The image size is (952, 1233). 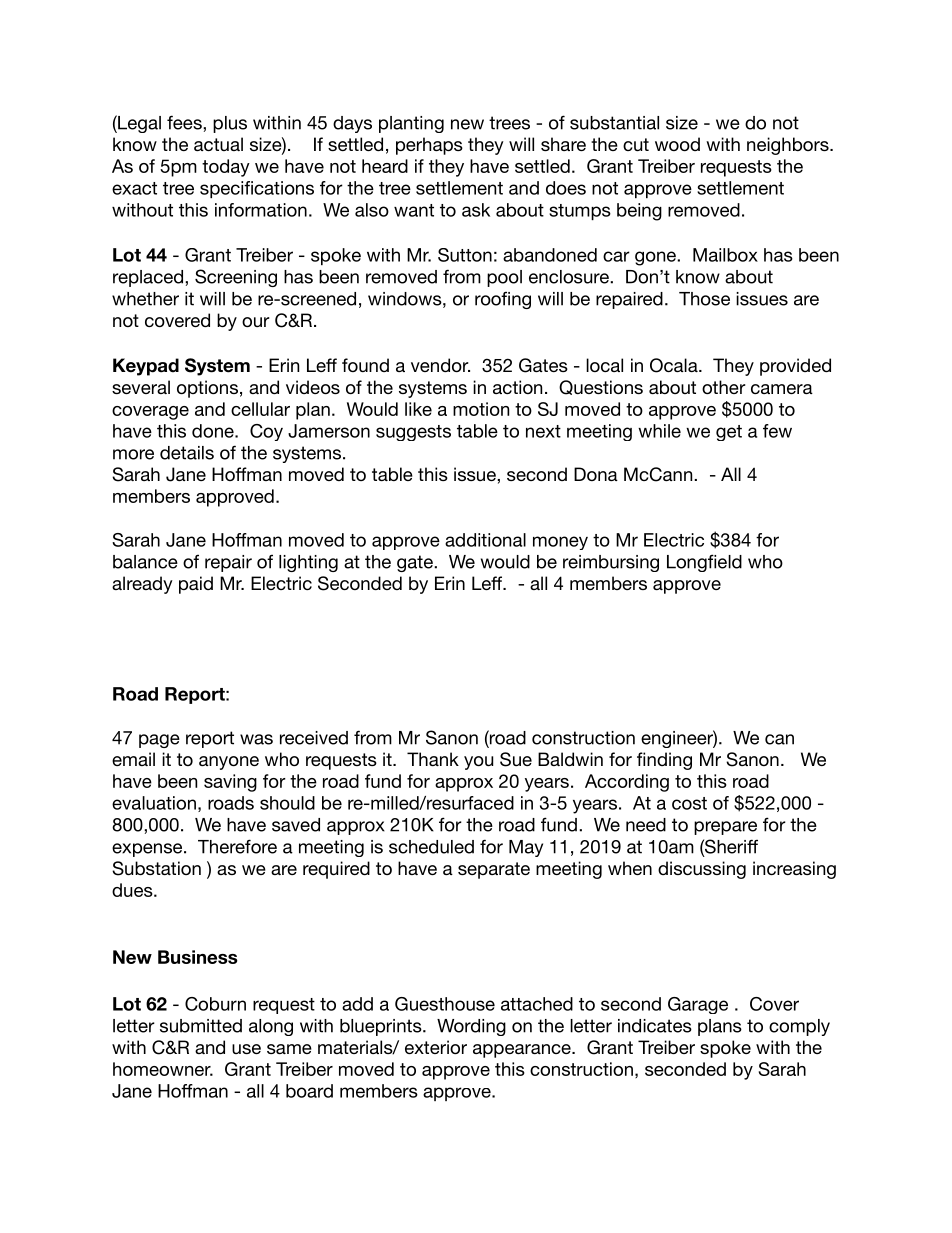 I want to click on submitted, so click(x=201, y=1026).
